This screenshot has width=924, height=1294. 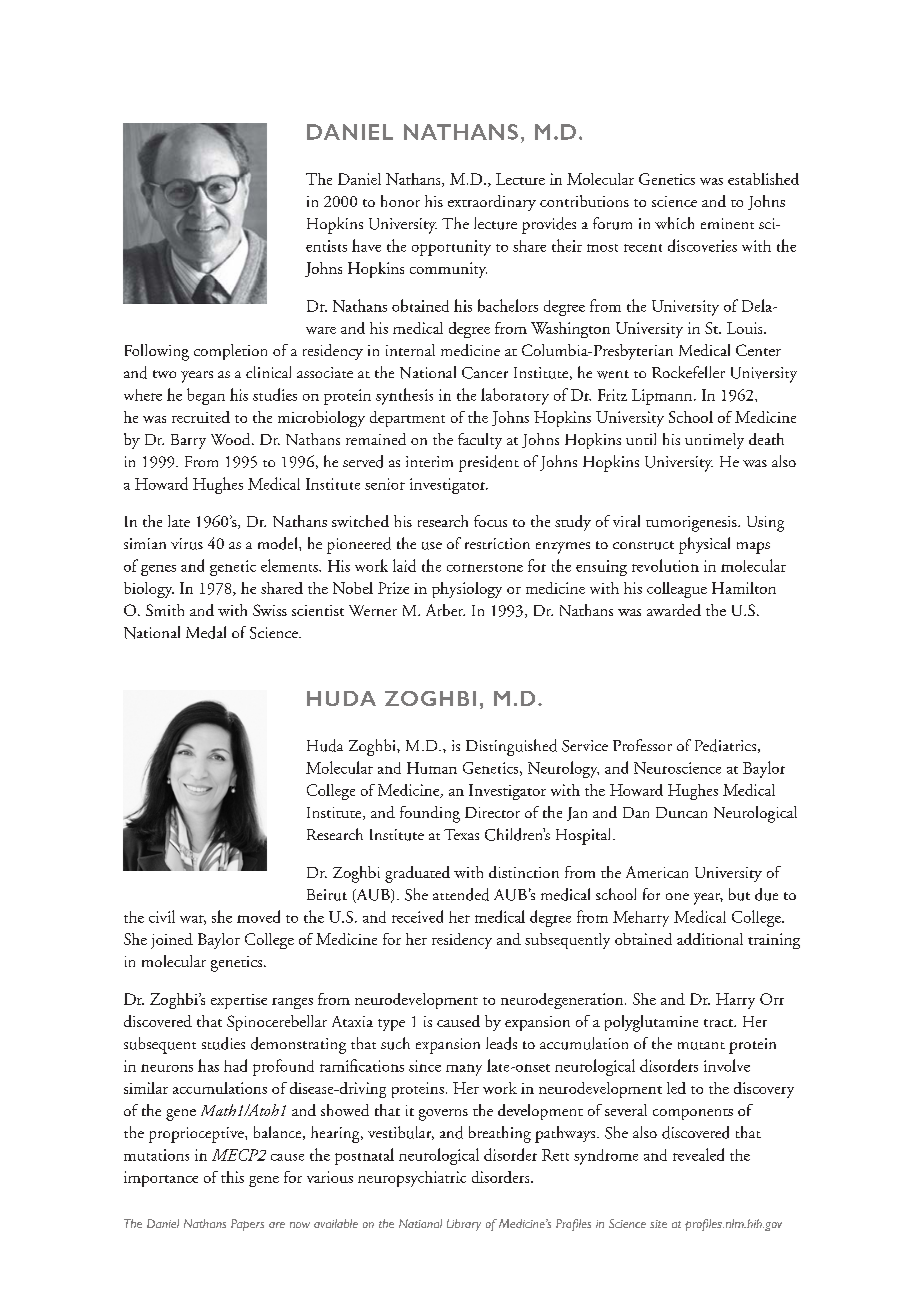 What do you see at coordinates (464, 1225) in the screenshot?
I see `Library` at bounding box center [464, 1225].
